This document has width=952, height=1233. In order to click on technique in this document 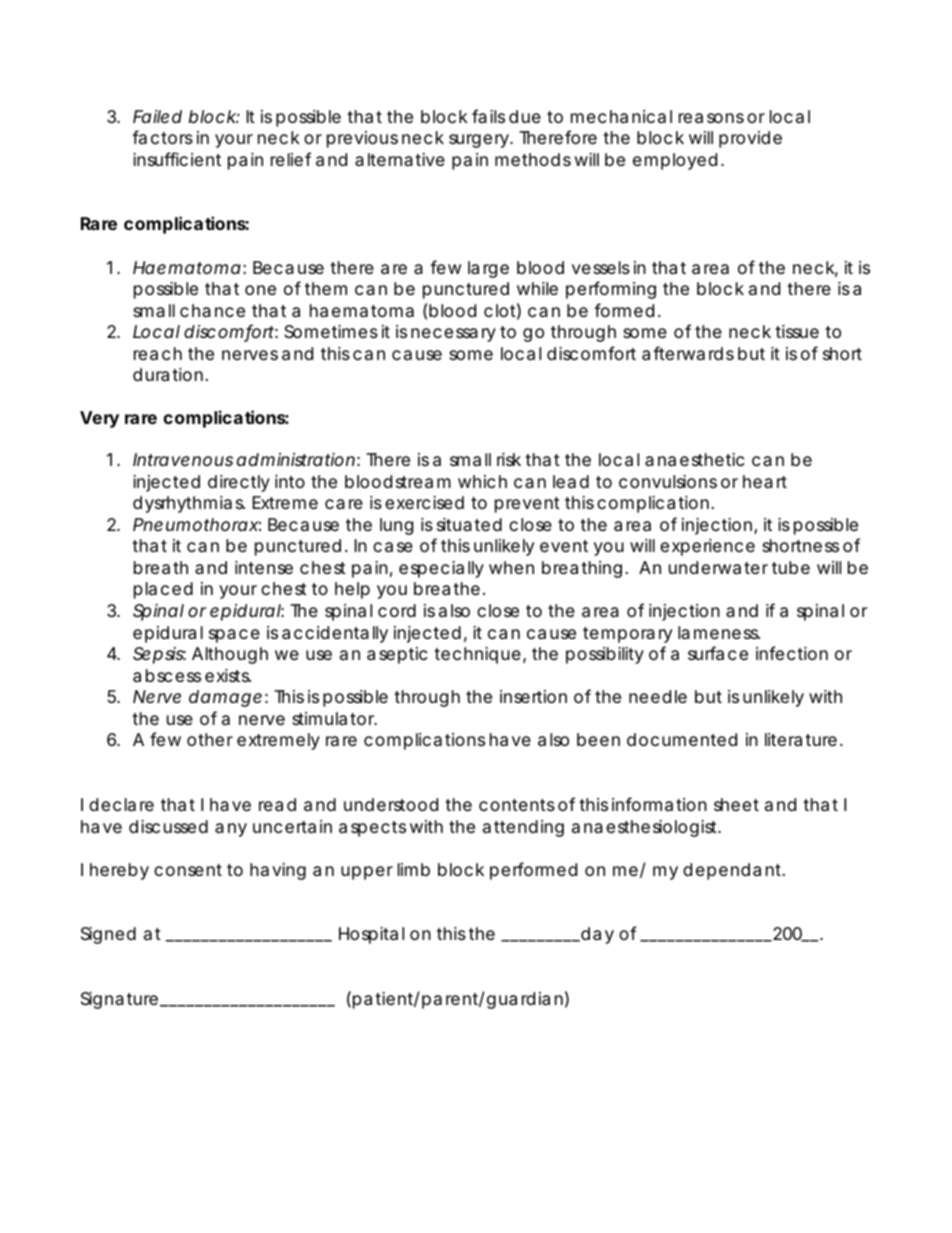, I will do `click(477, 655)`.
